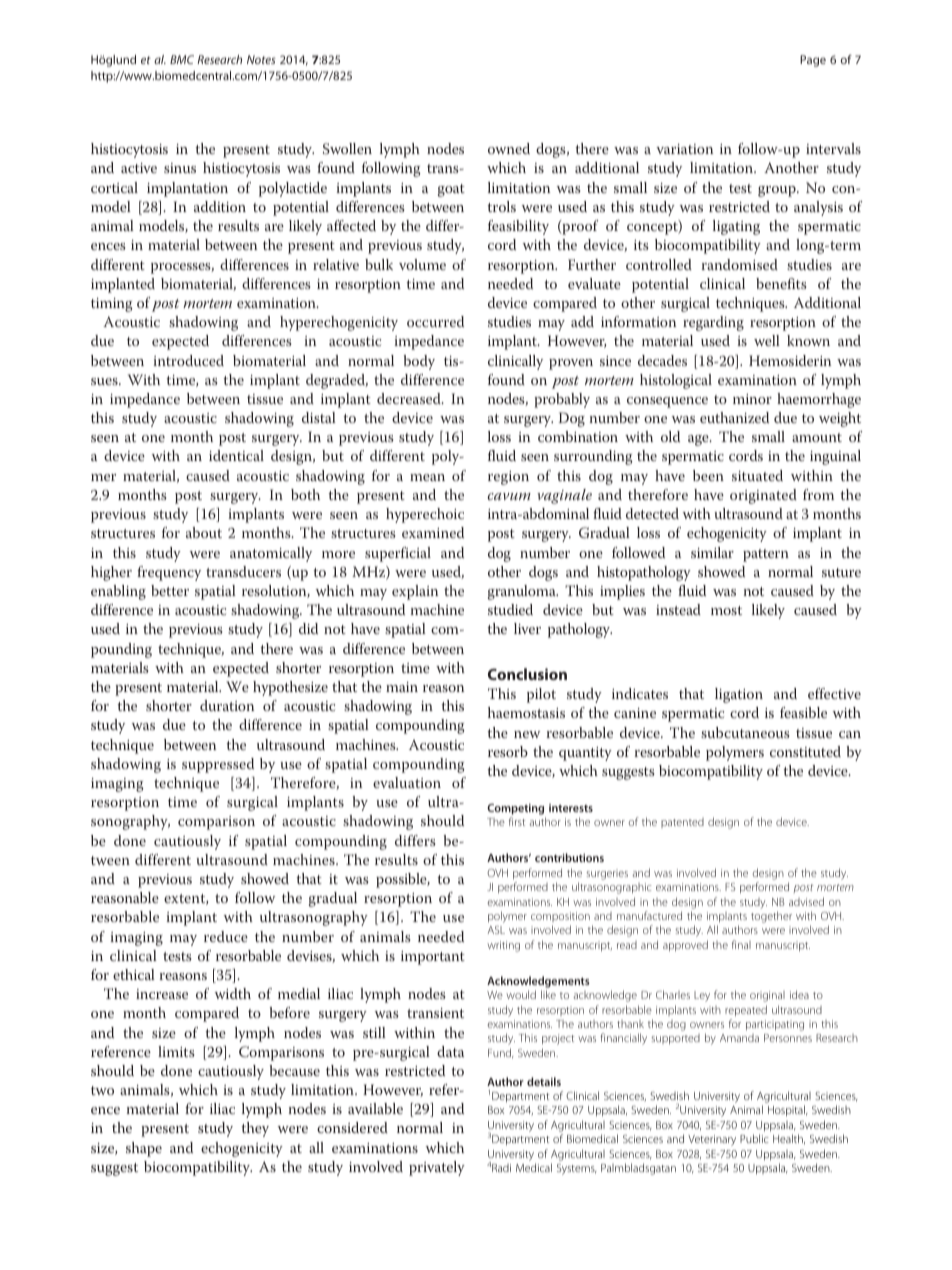 This screenshot has height=1270, width=952. Describe the element at coordinates (496, 930) in the screenshot. I see `ASL` at that location.
